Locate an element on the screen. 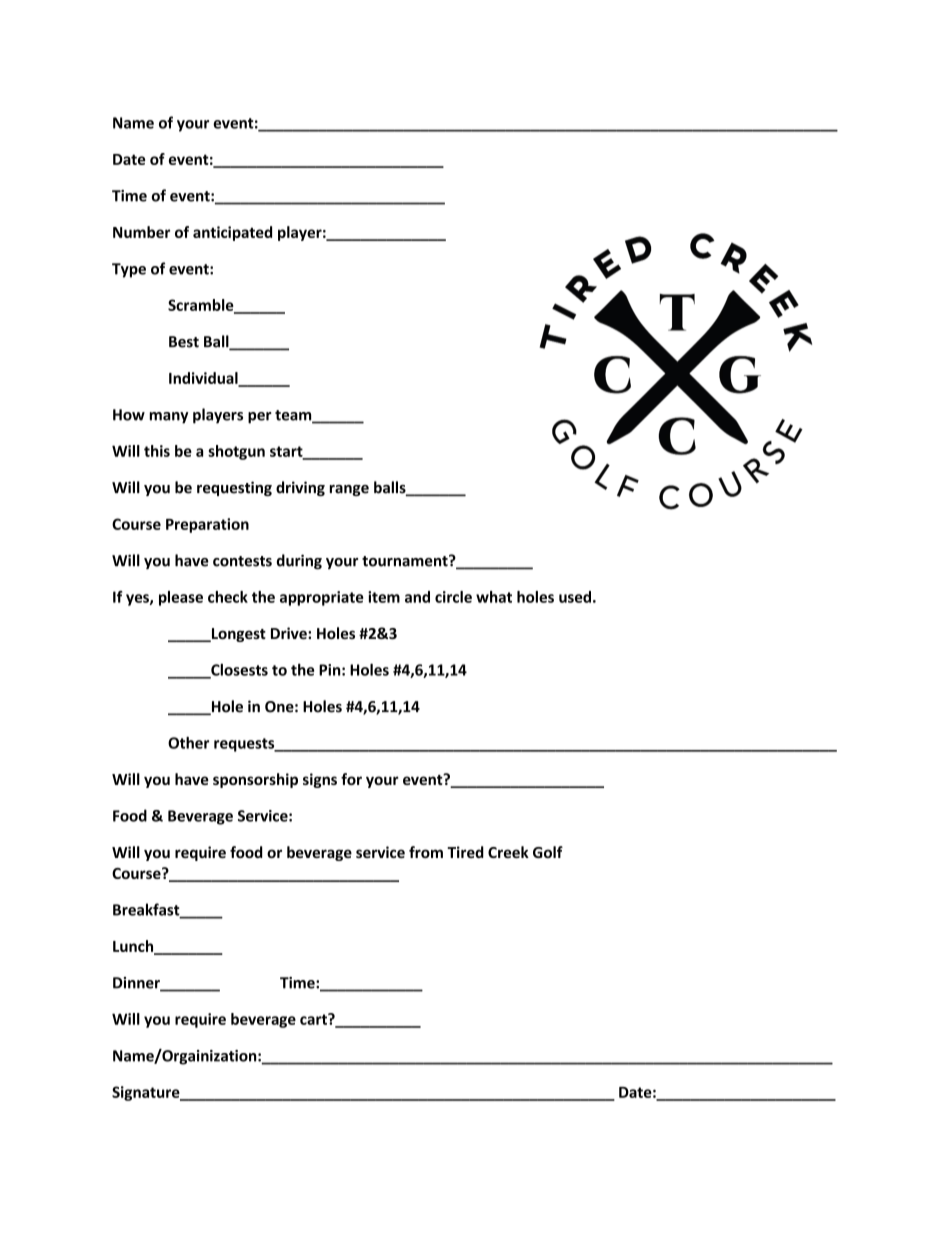 The height and width of the screenshot is (1233, 952). Preparation is located at coordinates (207, 525).
